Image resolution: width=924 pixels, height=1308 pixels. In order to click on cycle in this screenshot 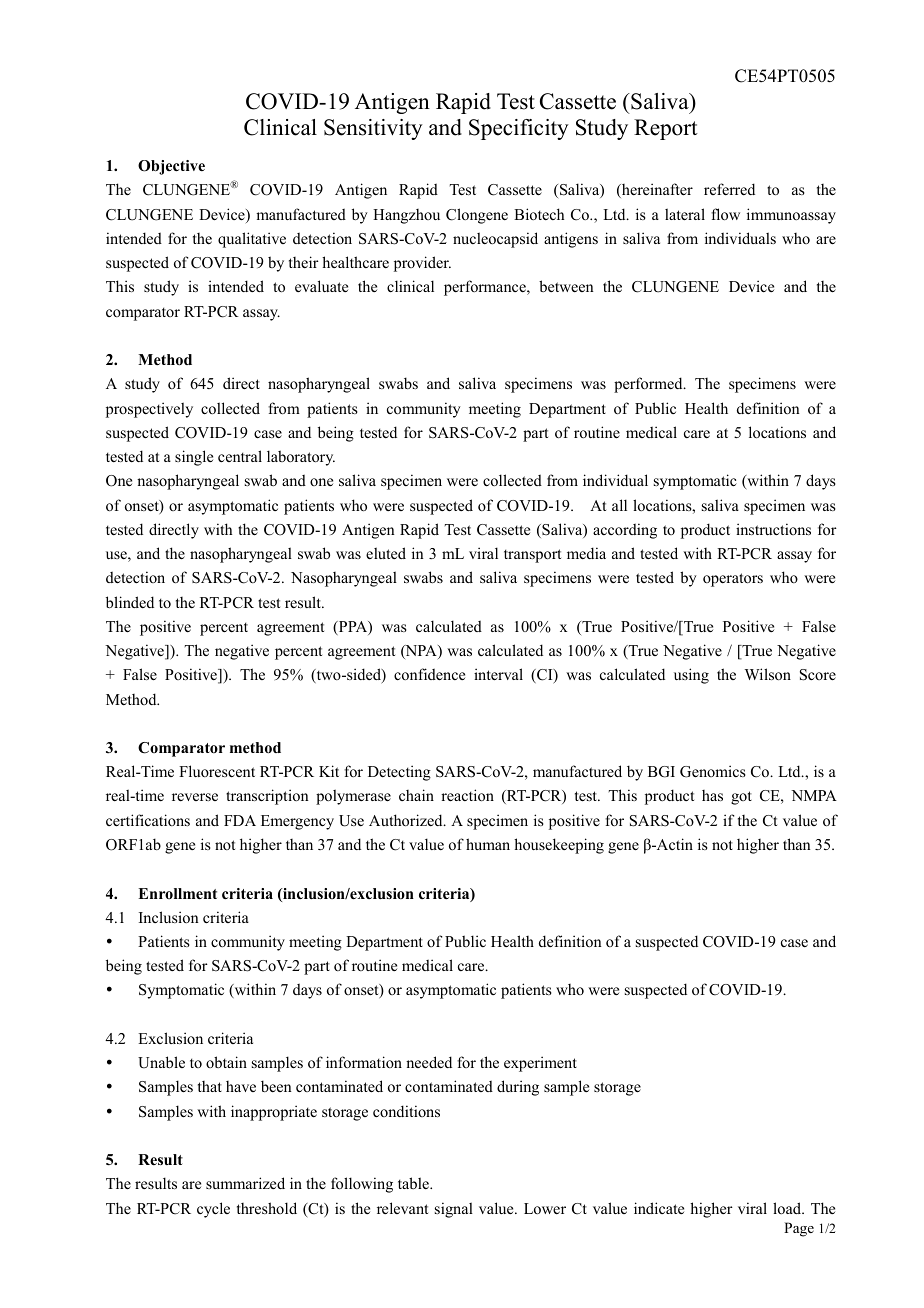, I will do `click(213, 1210)`.
